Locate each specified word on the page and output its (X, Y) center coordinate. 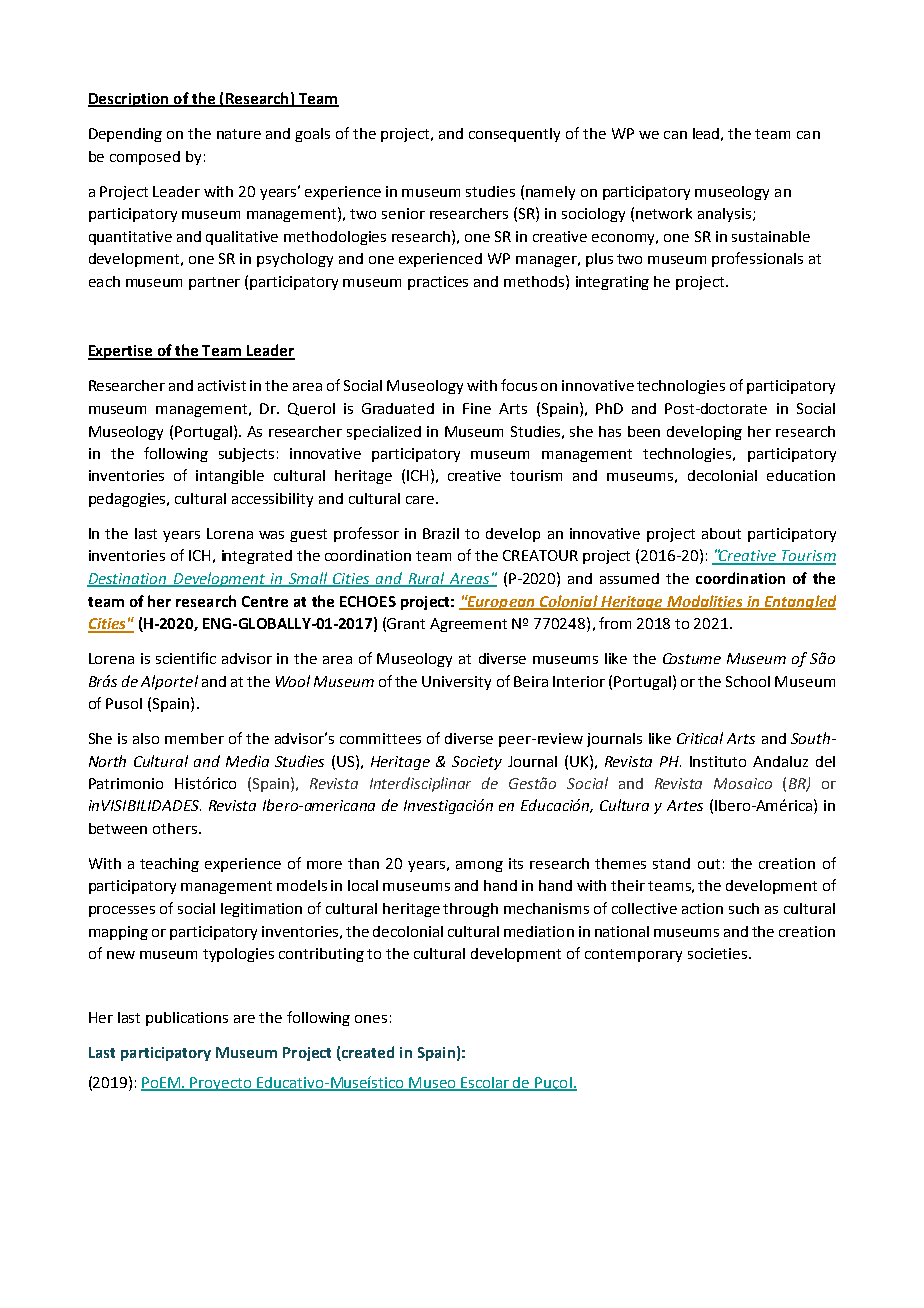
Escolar (485, 1084)
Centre (265, 601)
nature (239, 134)
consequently (514, 135)
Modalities (705, 602)
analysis (724, 215)
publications (187, 1019)
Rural (427, 579)
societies (719, 953)
